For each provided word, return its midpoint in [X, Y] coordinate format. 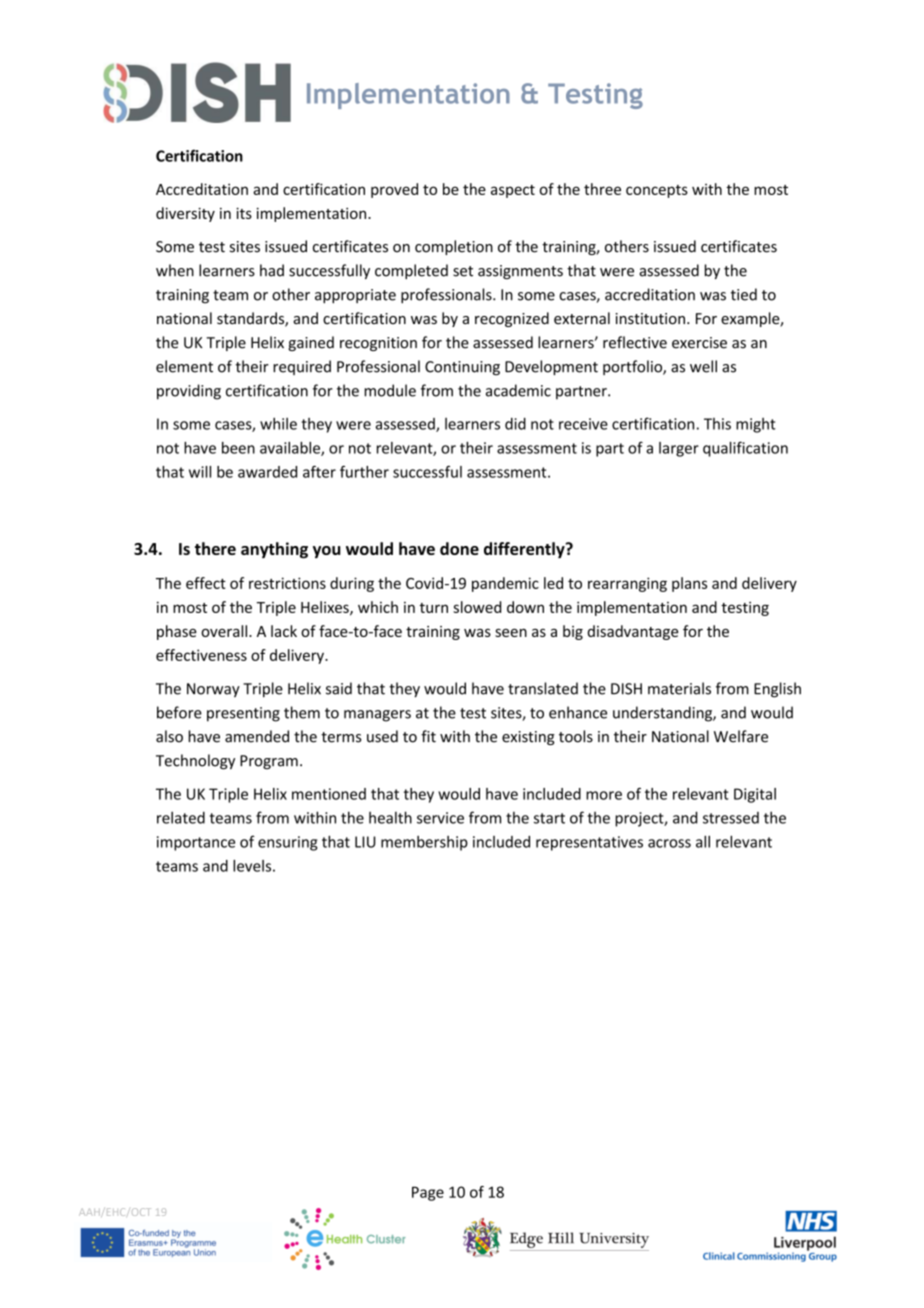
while [278, 423]
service [440, 818]
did [515, 424]
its [244, 213]
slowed [477, 607]
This [717, 424]
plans [689, 584]
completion [454, 247]
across [669, 843]
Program [269, 762]
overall [225, 631]
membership [424, 843]
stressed [731, 818]
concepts [657, 191]
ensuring [288, 843]
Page [428, 1193]
